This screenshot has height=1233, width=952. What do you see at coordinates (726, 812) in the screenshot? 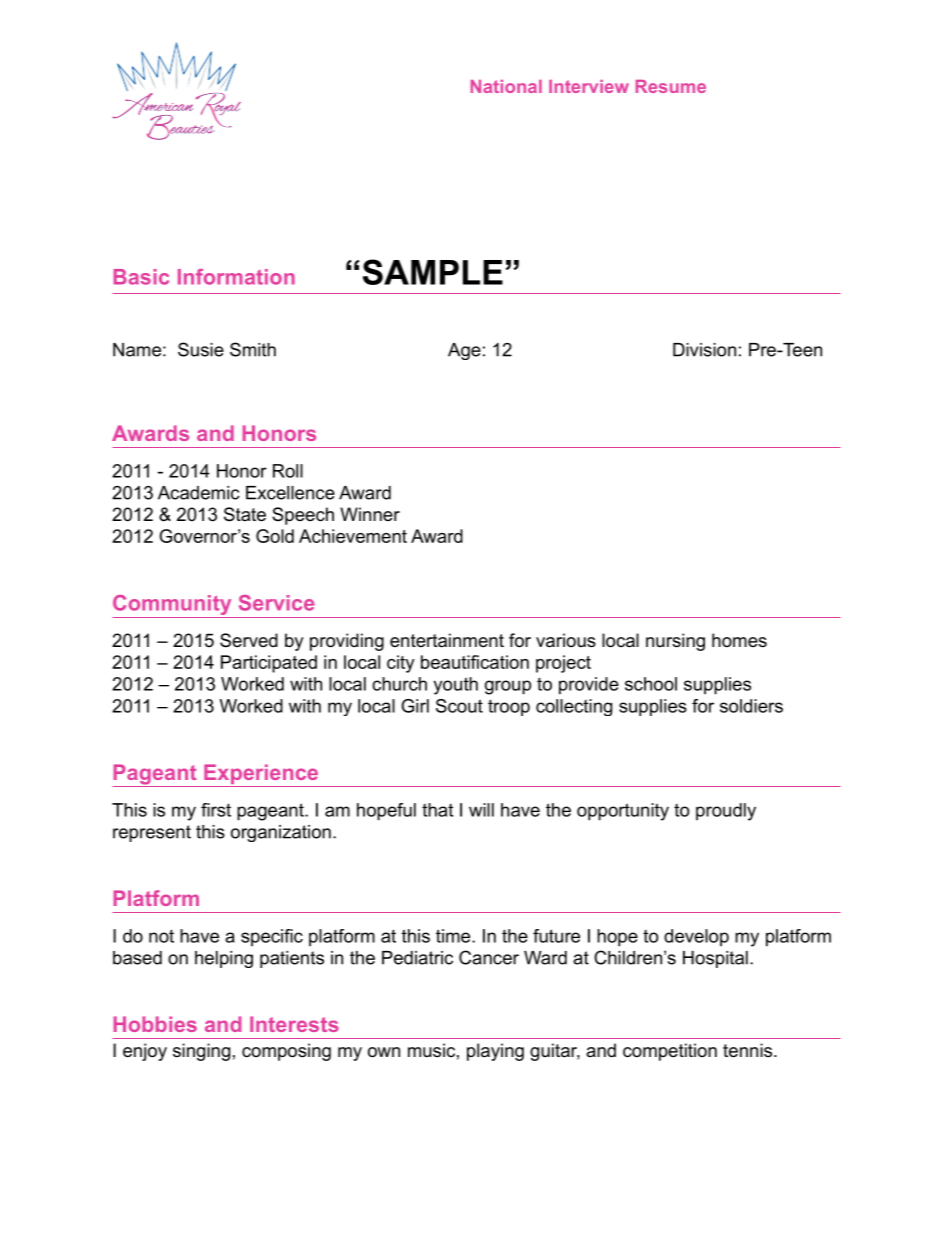
I see `proudly` at bounding box center [726, 812].
